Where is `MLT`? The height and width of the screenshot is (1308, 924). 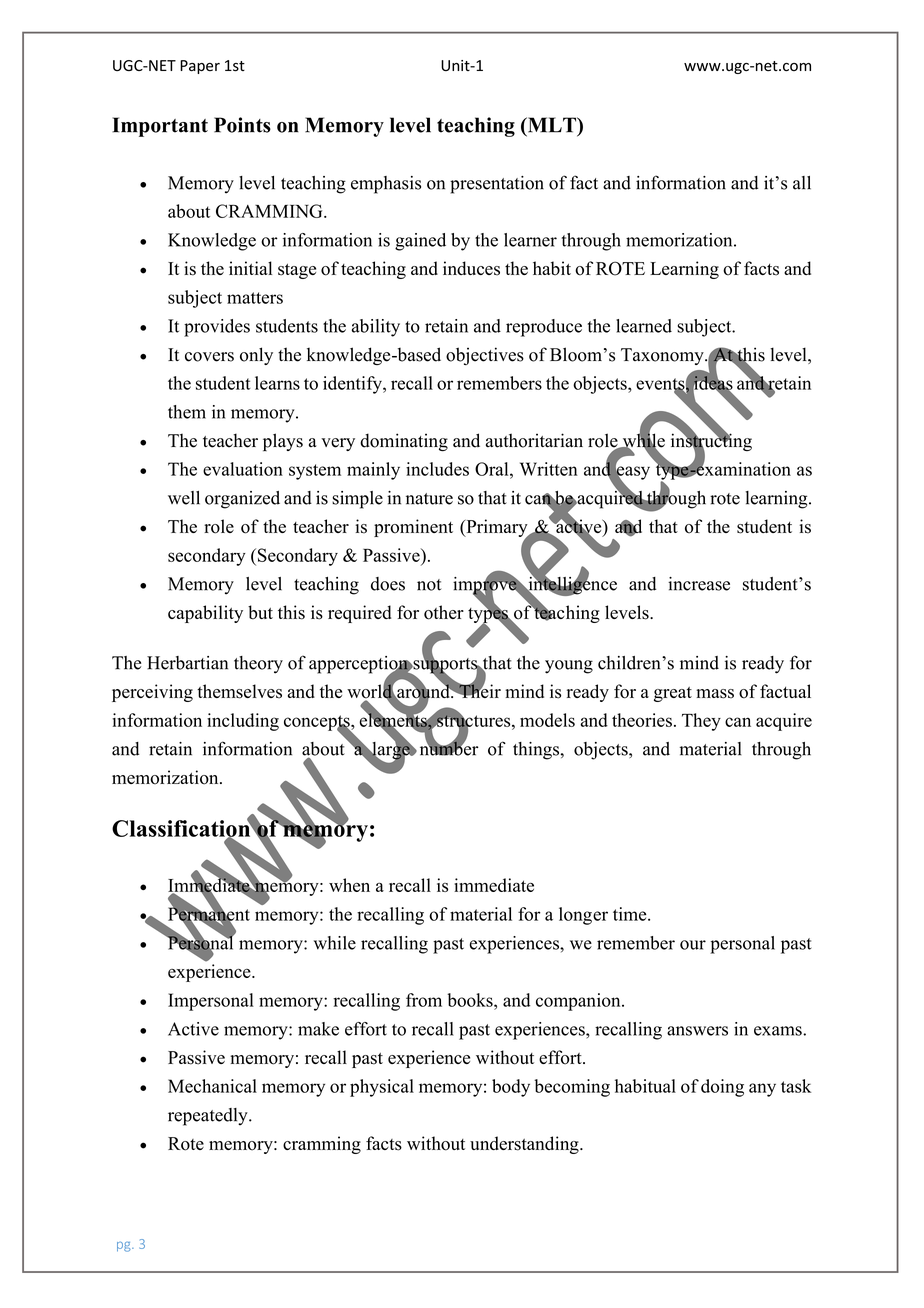
MLT is located at coordinates (551, 126).
